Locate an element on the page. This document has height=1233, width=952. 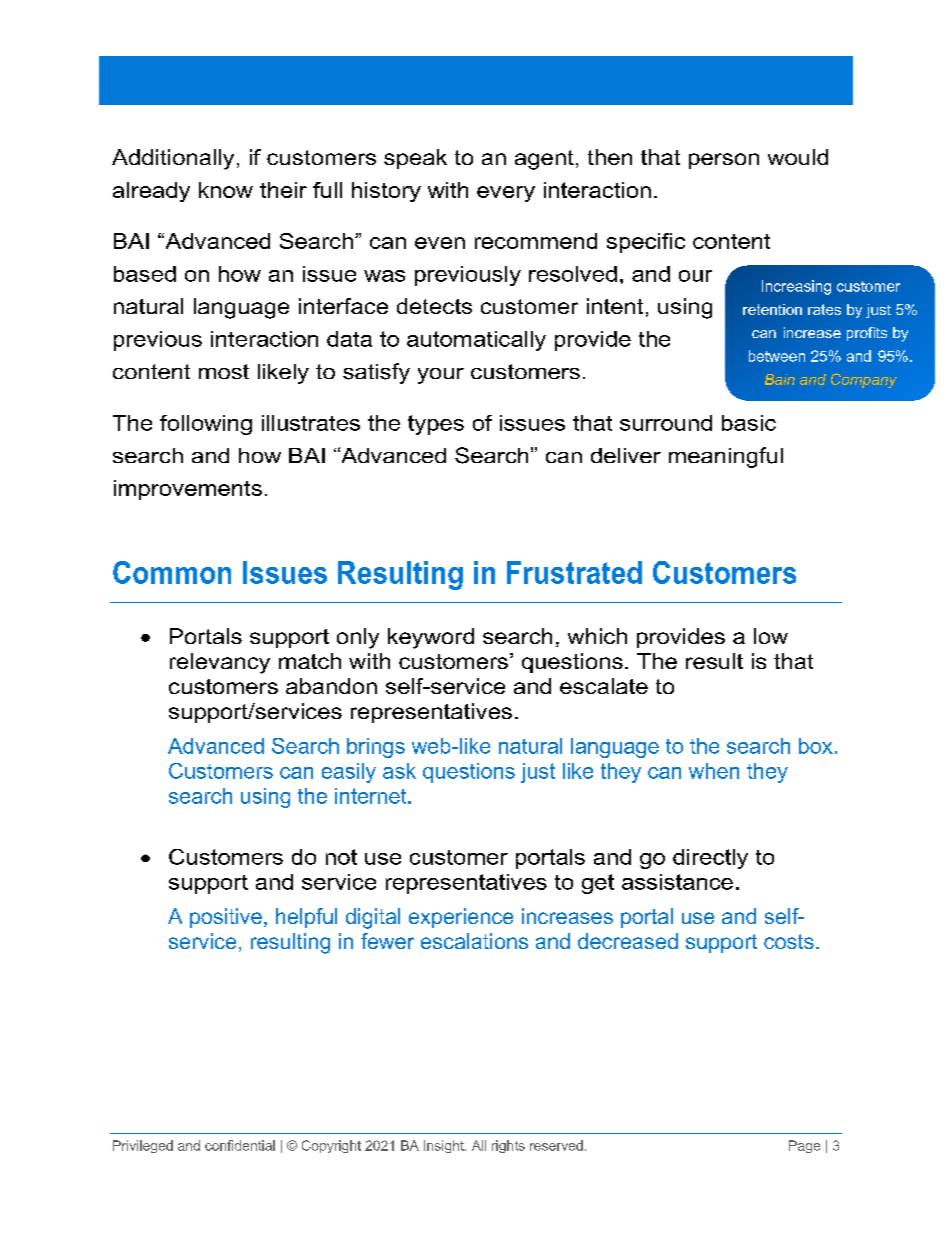
keyword is located at coordinates (431, 638).
